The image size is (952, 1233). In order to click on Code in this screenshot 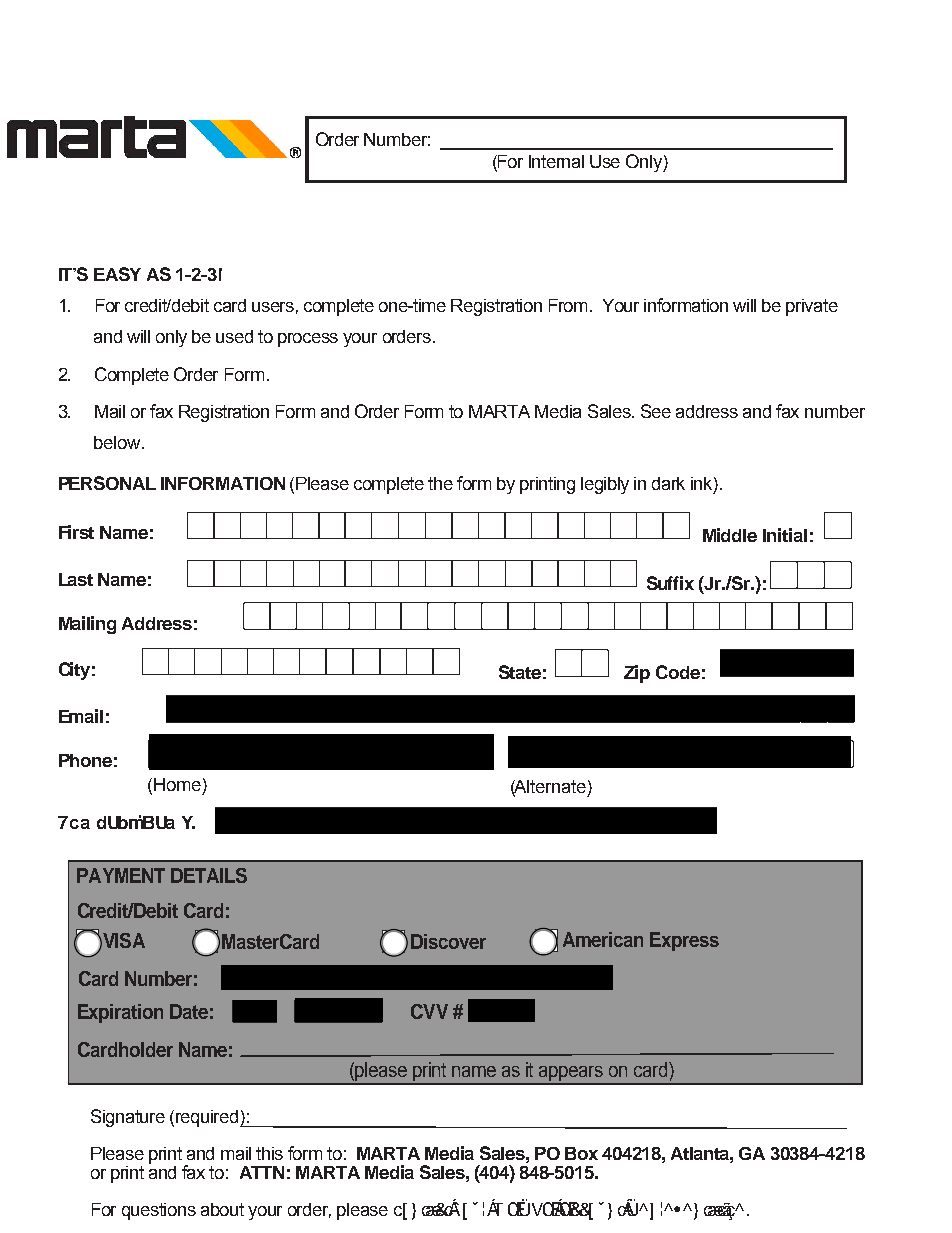, I will do `click(678, 672)`.
